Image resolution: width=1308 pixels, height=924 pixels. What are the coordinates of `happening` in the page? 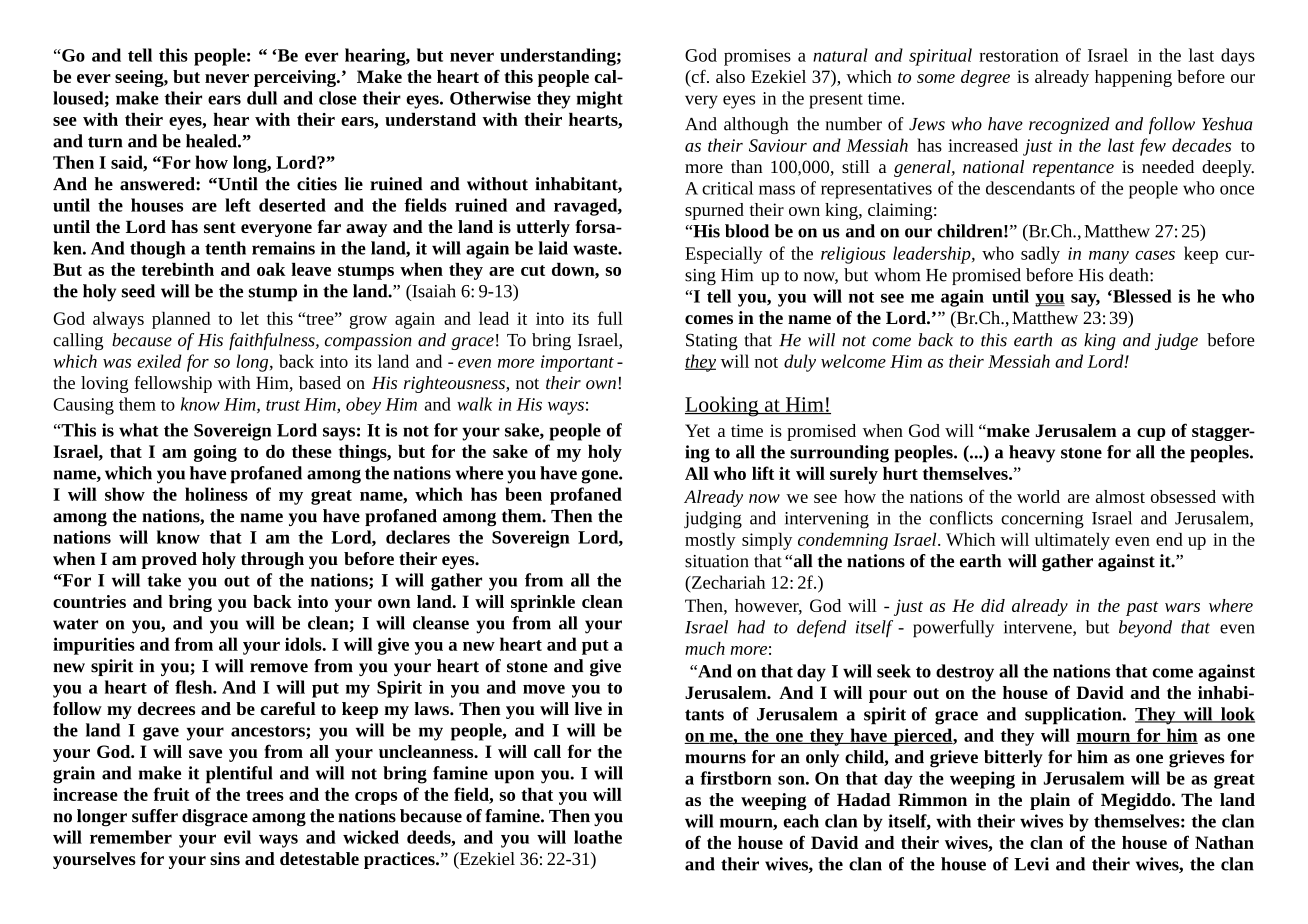 It's located at (1133, 78).
